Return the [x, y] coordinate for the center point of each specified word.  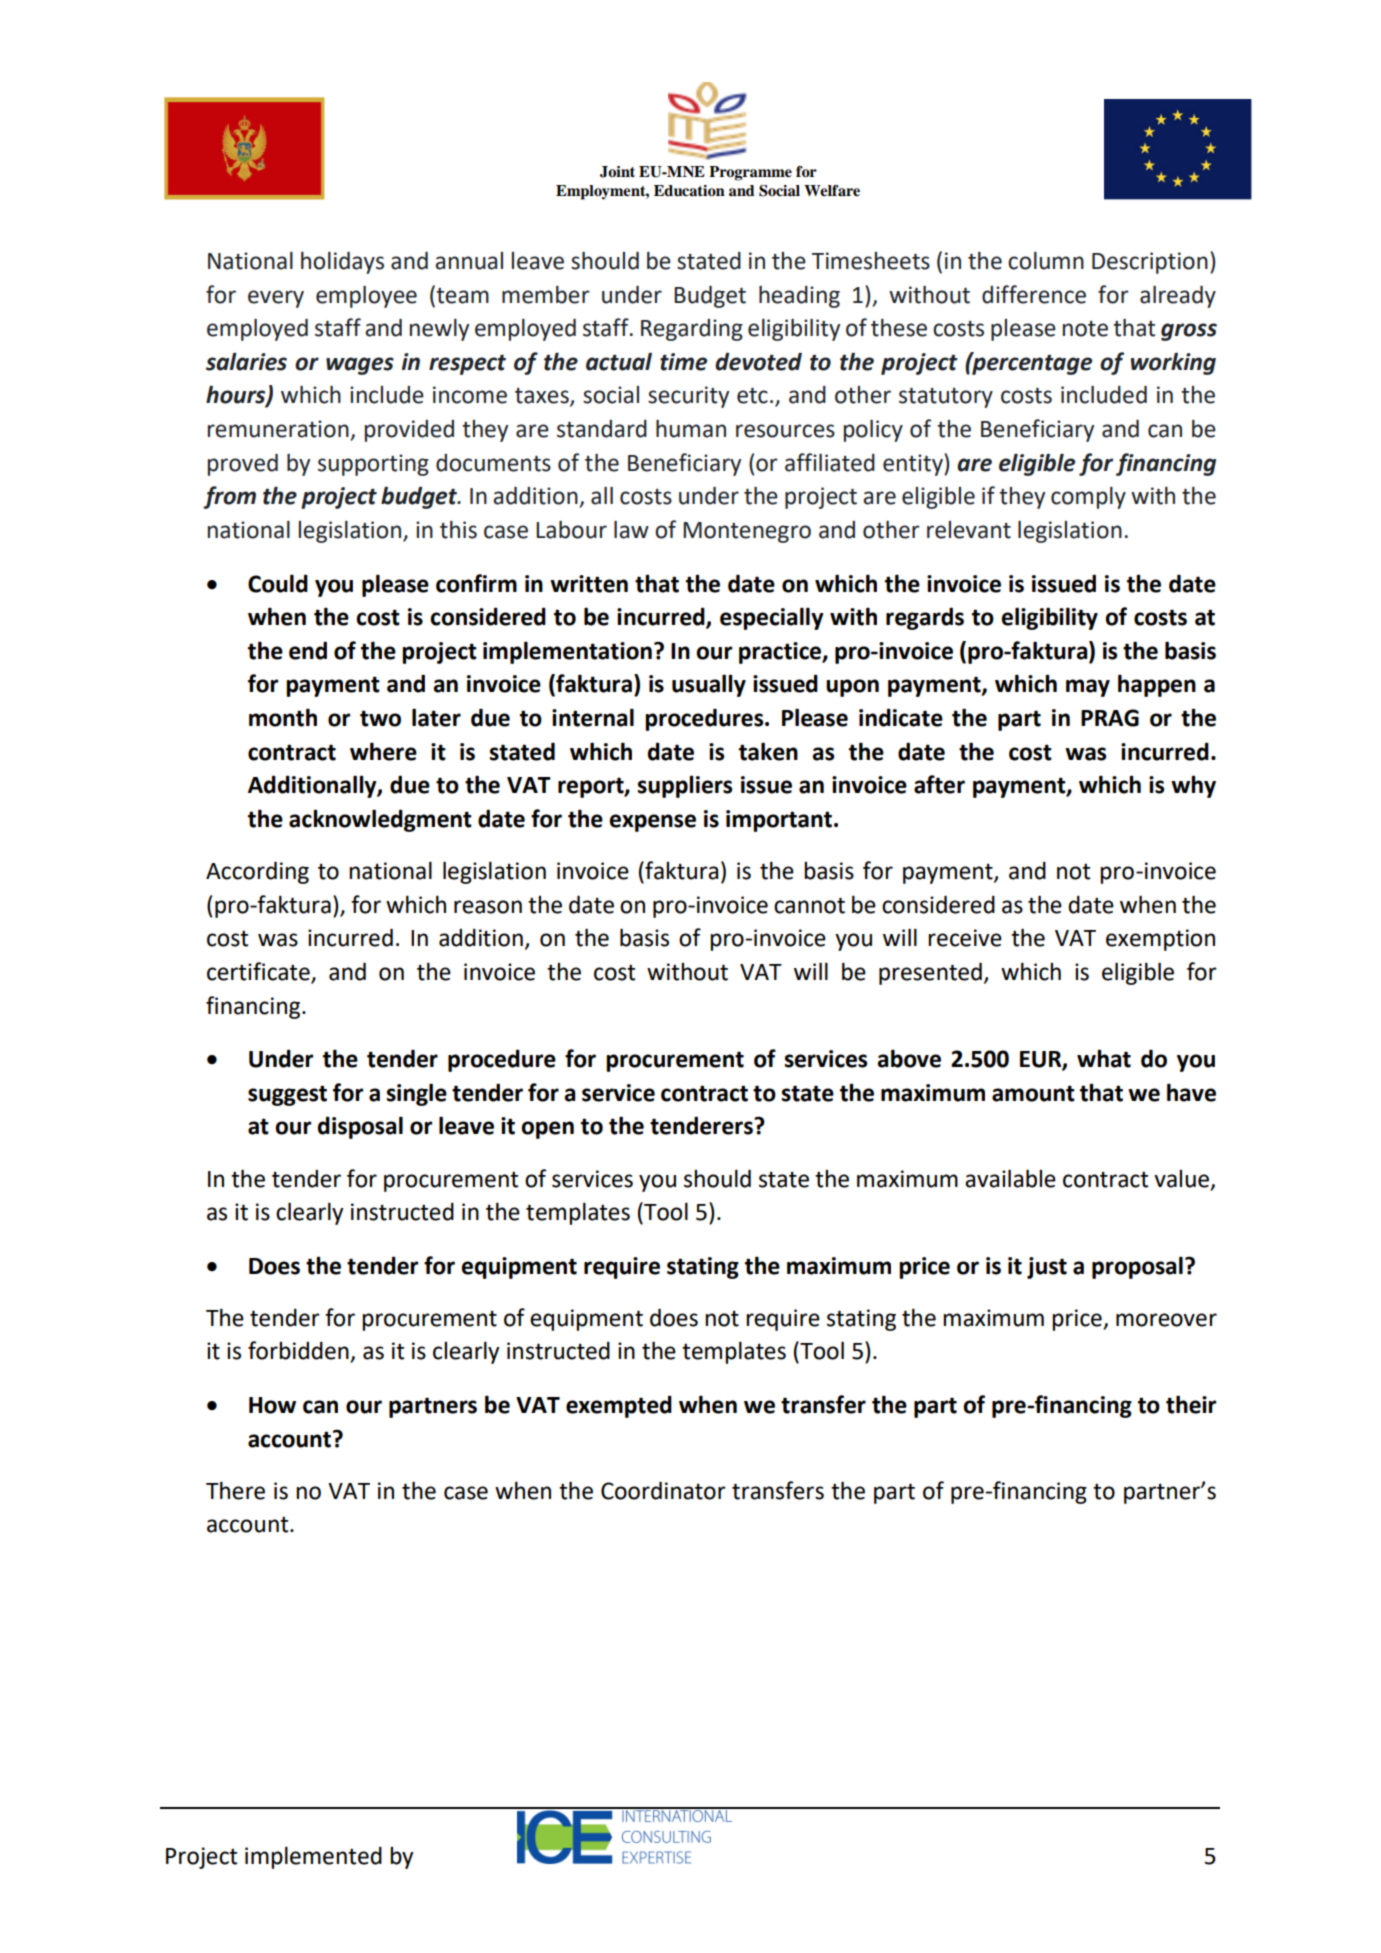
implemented [313, 1857]
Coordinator [663, 1490]
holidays [342, 263]
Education [689, 191]
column [1046, 261]
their [1191, 1404]
